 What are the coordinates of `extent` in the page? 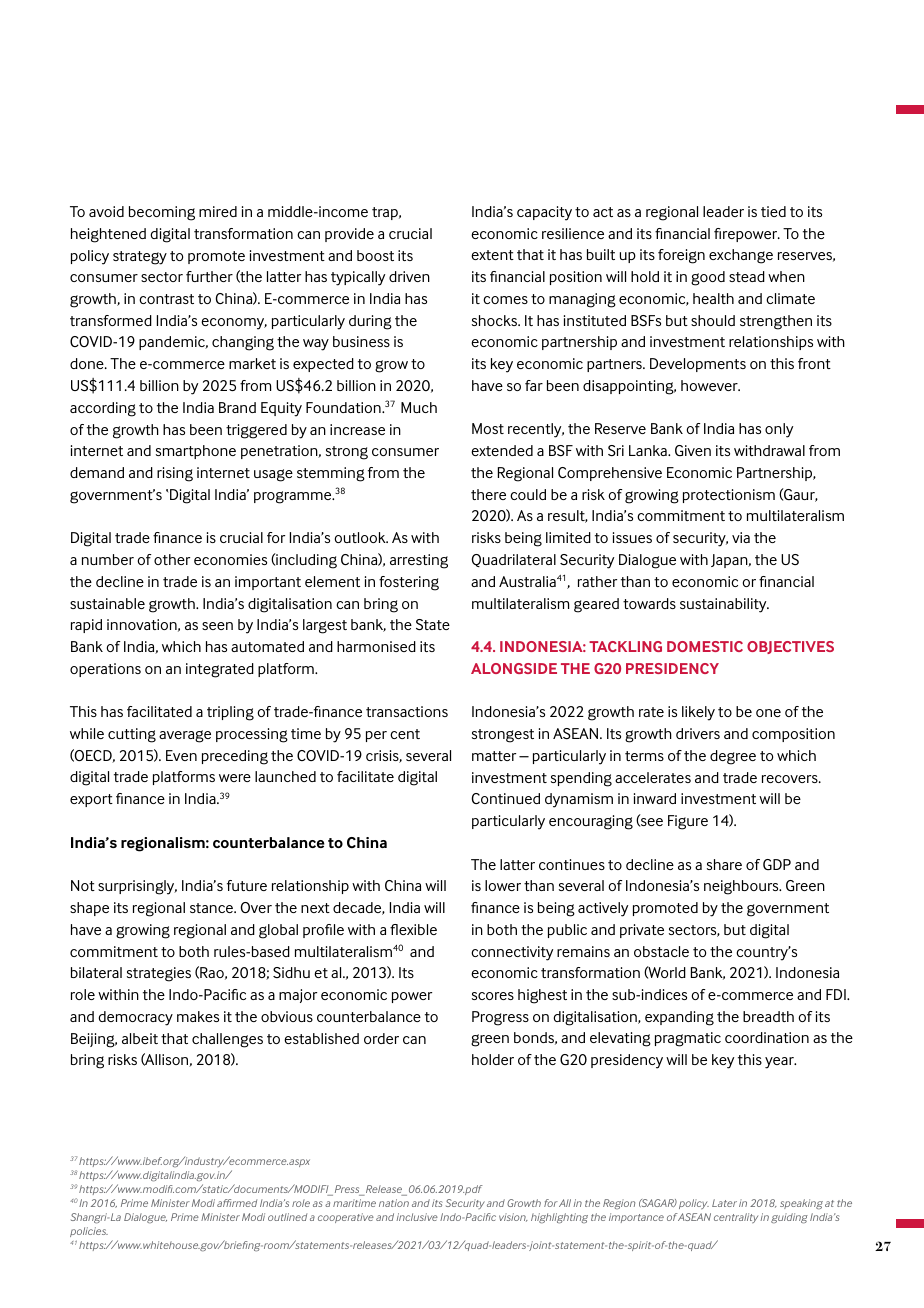 It's located at (492, 255).
